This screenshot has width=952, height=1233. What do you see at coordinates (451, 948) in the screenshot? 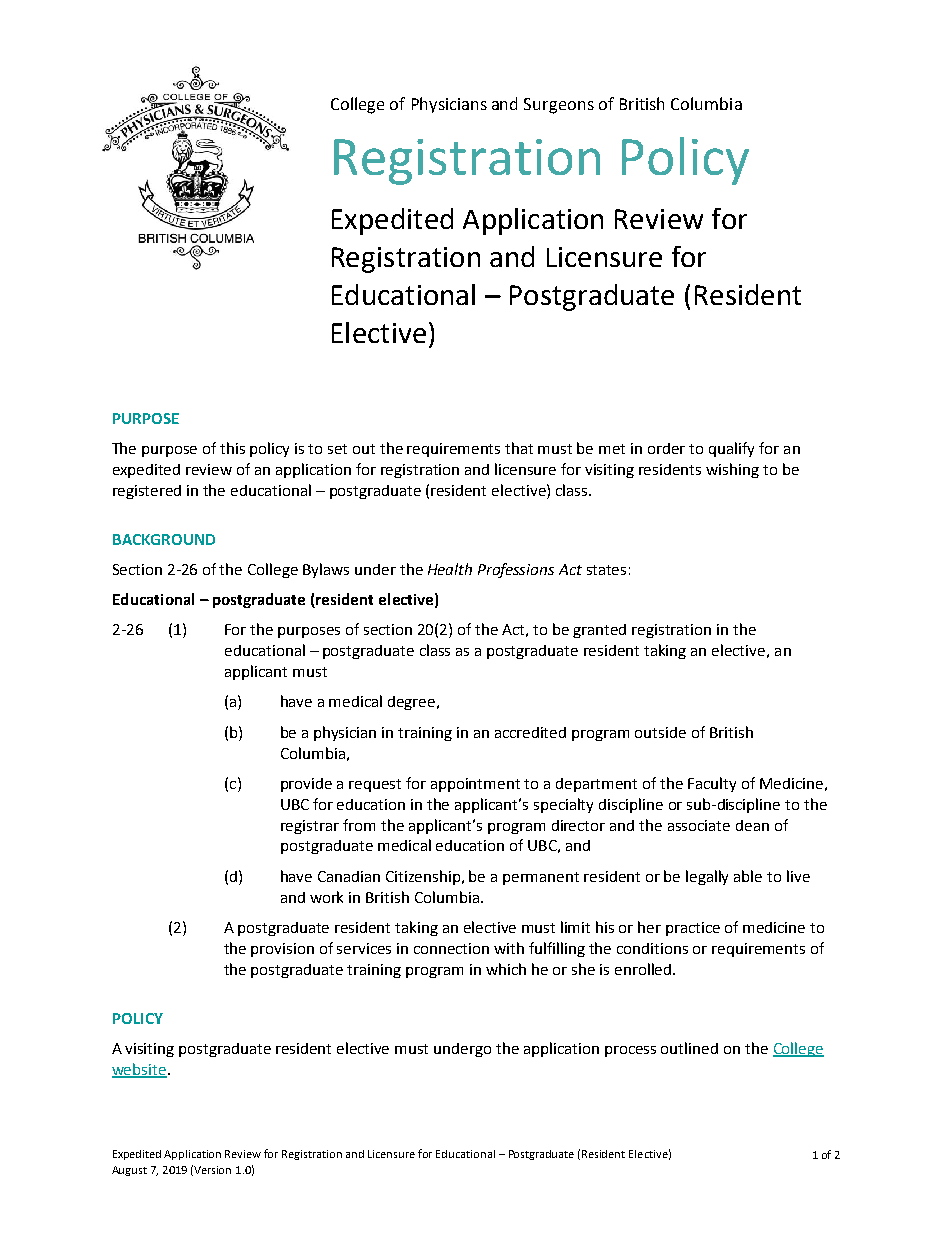
I see `connection` at bounding box center [451, 948].
